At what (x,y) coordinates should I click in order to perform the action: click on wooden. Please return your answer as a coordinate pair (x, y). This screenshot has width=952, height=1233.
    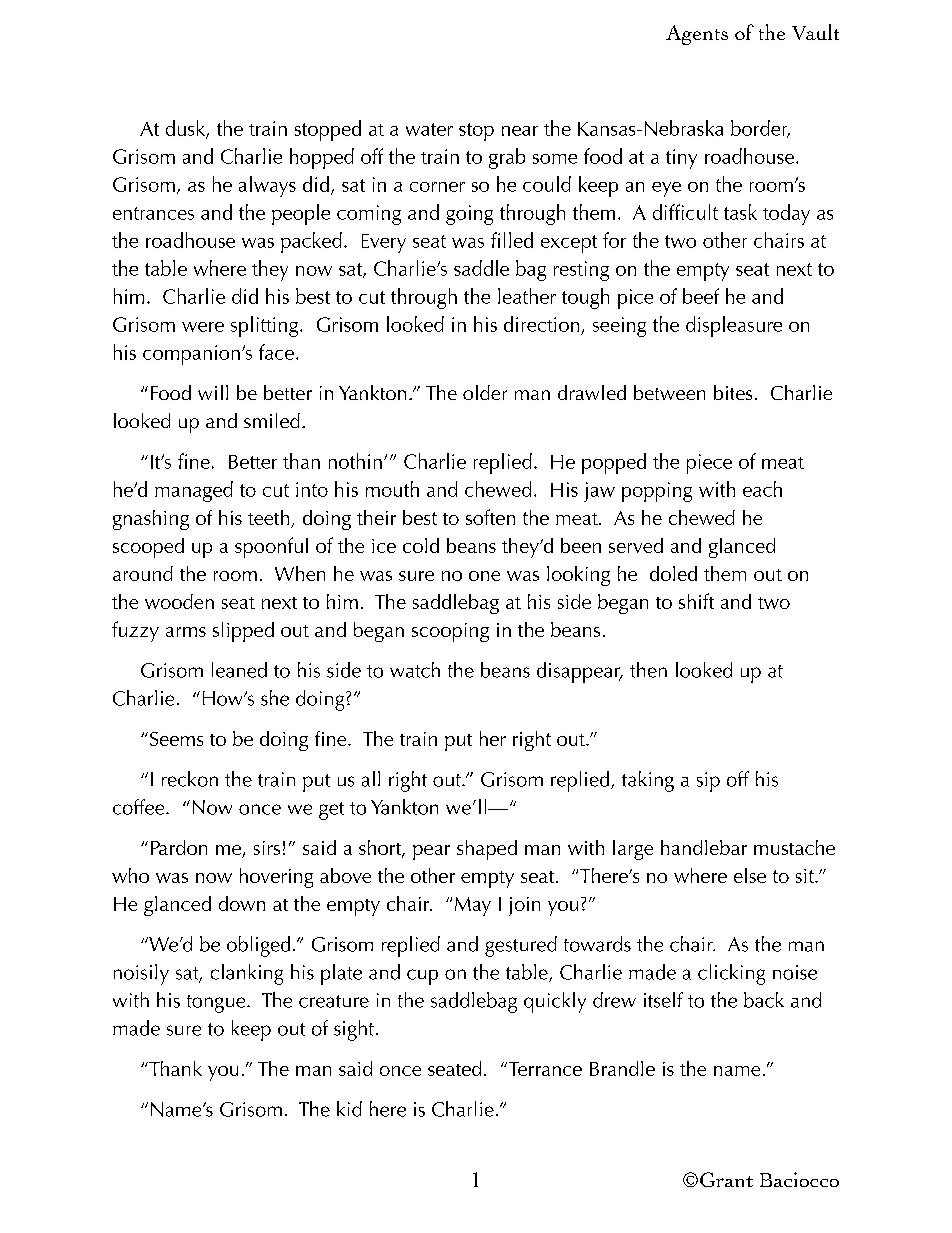
    Looking at the image, I should click on (179, 601).
